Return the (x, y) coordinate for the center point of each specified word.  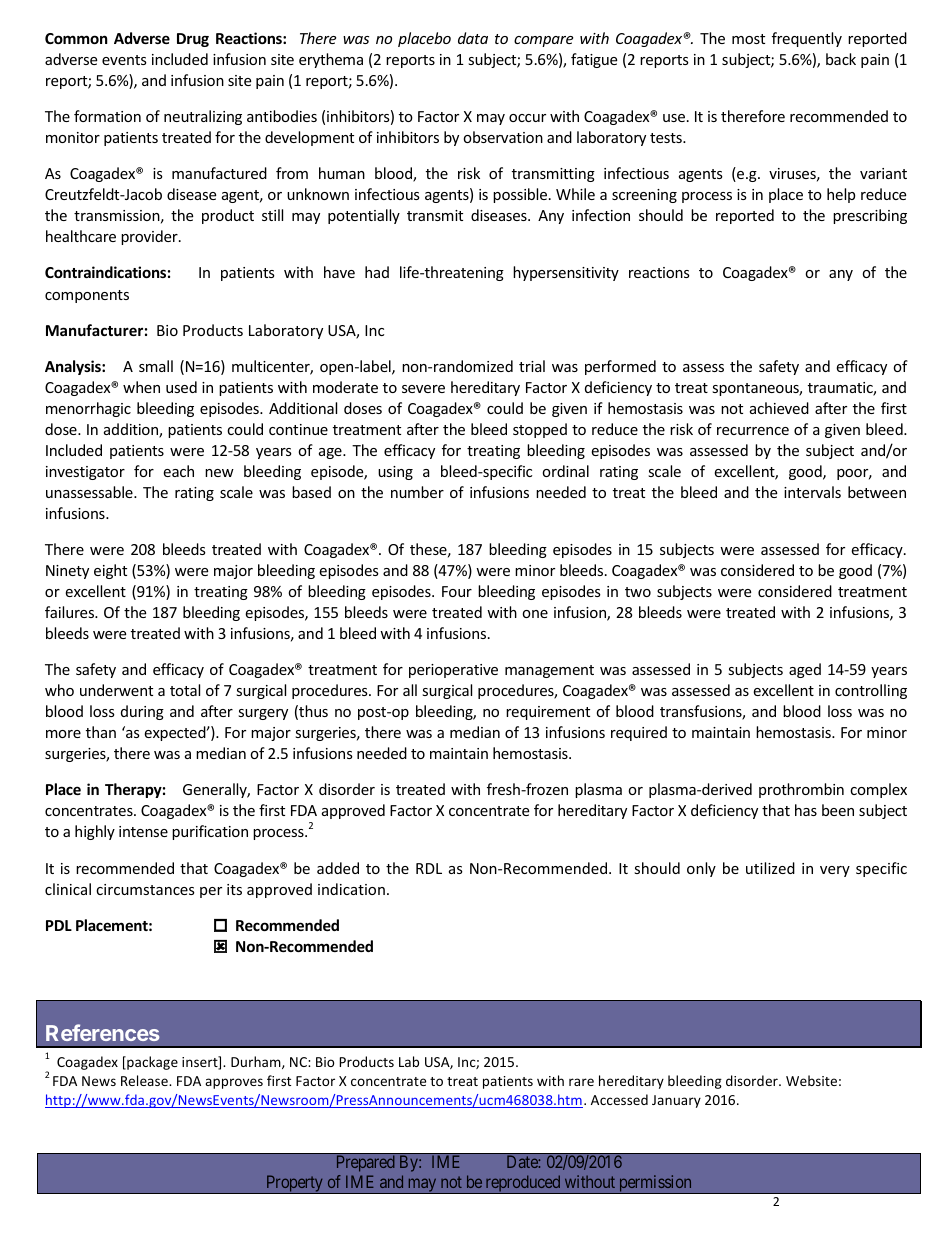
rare (581, 1082)
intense (143, 831)
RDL (429, 868)
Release (145, 1080)
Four (457, 591)
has (806, 810)
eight (110, 571)
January (676, 1101)
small (156, 366)
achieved (779, 408)
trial (532, 366)
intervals (812, 492)
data (473, 38)
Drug (193, 40)
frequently (807, 39)
